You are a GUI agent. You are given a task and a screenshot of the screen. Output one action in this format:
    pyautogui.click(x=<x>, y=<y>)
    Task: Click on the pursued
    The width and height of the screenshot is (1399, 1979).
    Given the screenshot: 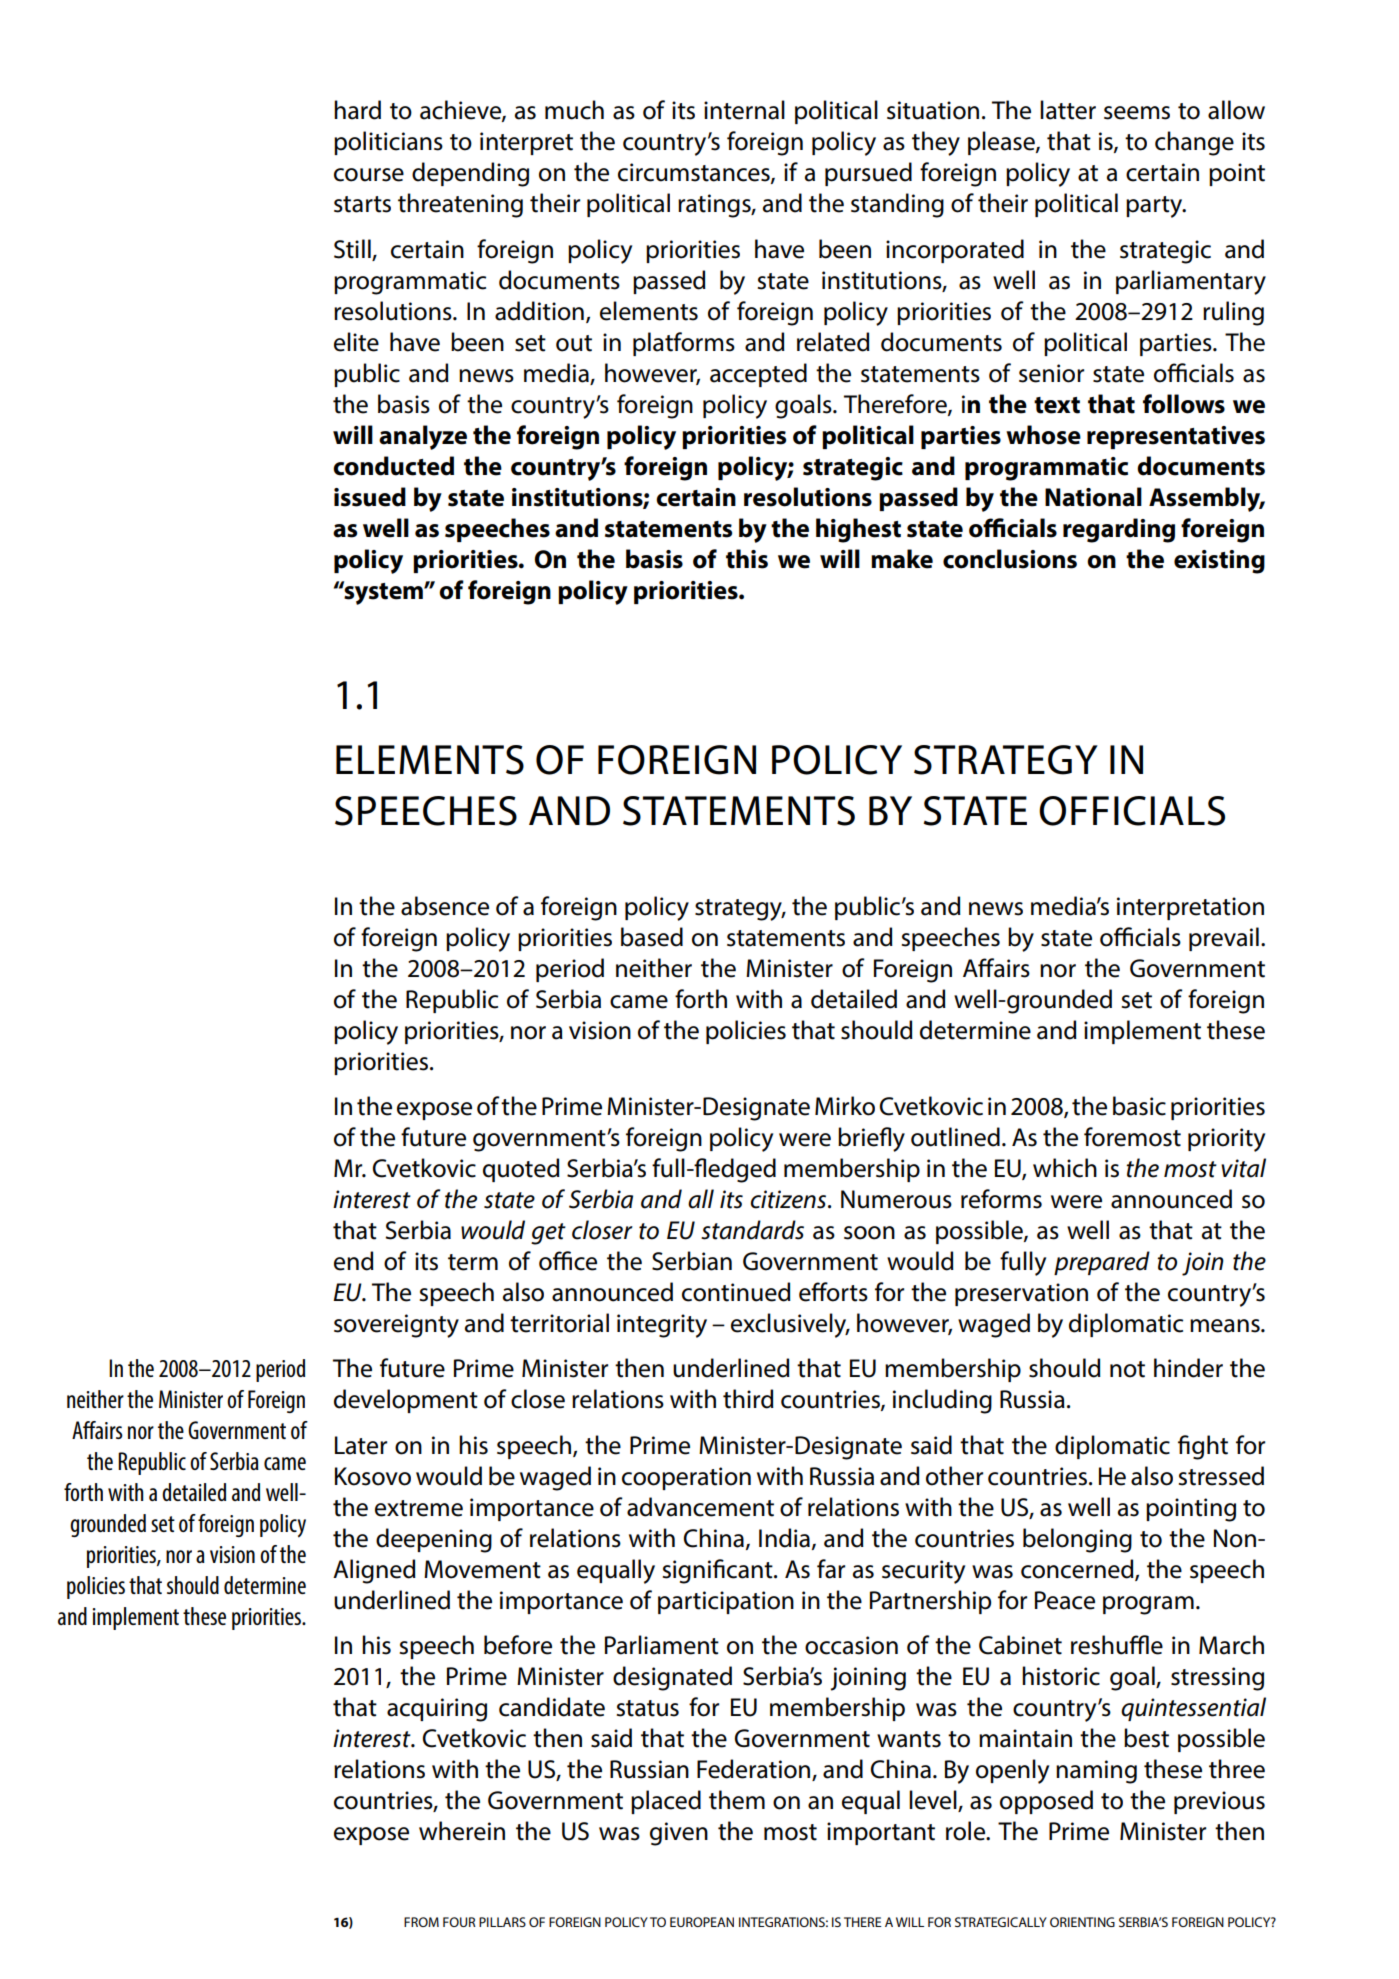 What is the action you would take?
    pyautogui.click(x=868, y=174)
